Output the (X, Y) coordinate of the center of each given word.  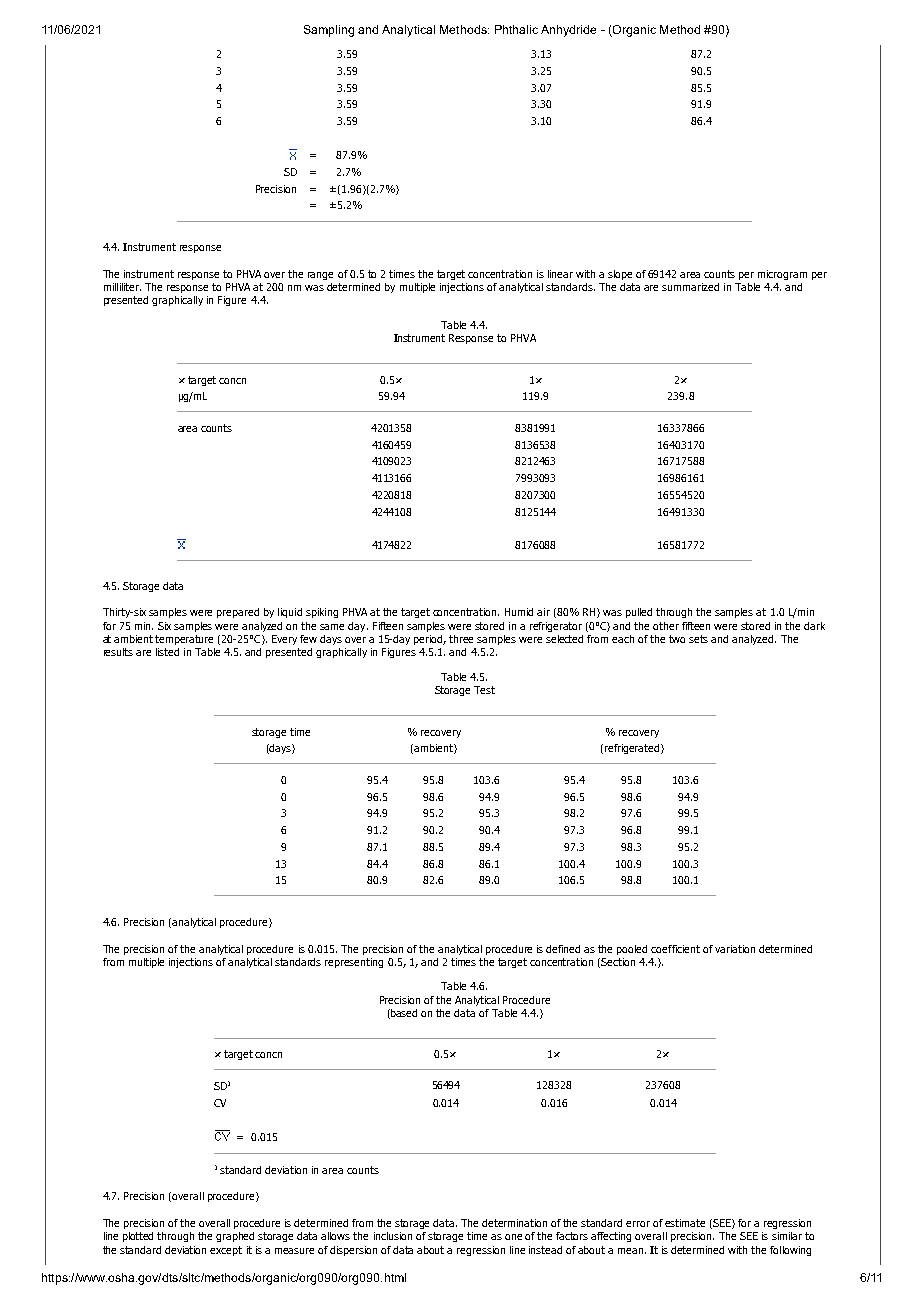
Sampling (329, 31)
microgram (782, 275)
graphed (235, 1237)
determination (514, 1223)
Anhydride (568, 31)
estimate (685, 1223)
